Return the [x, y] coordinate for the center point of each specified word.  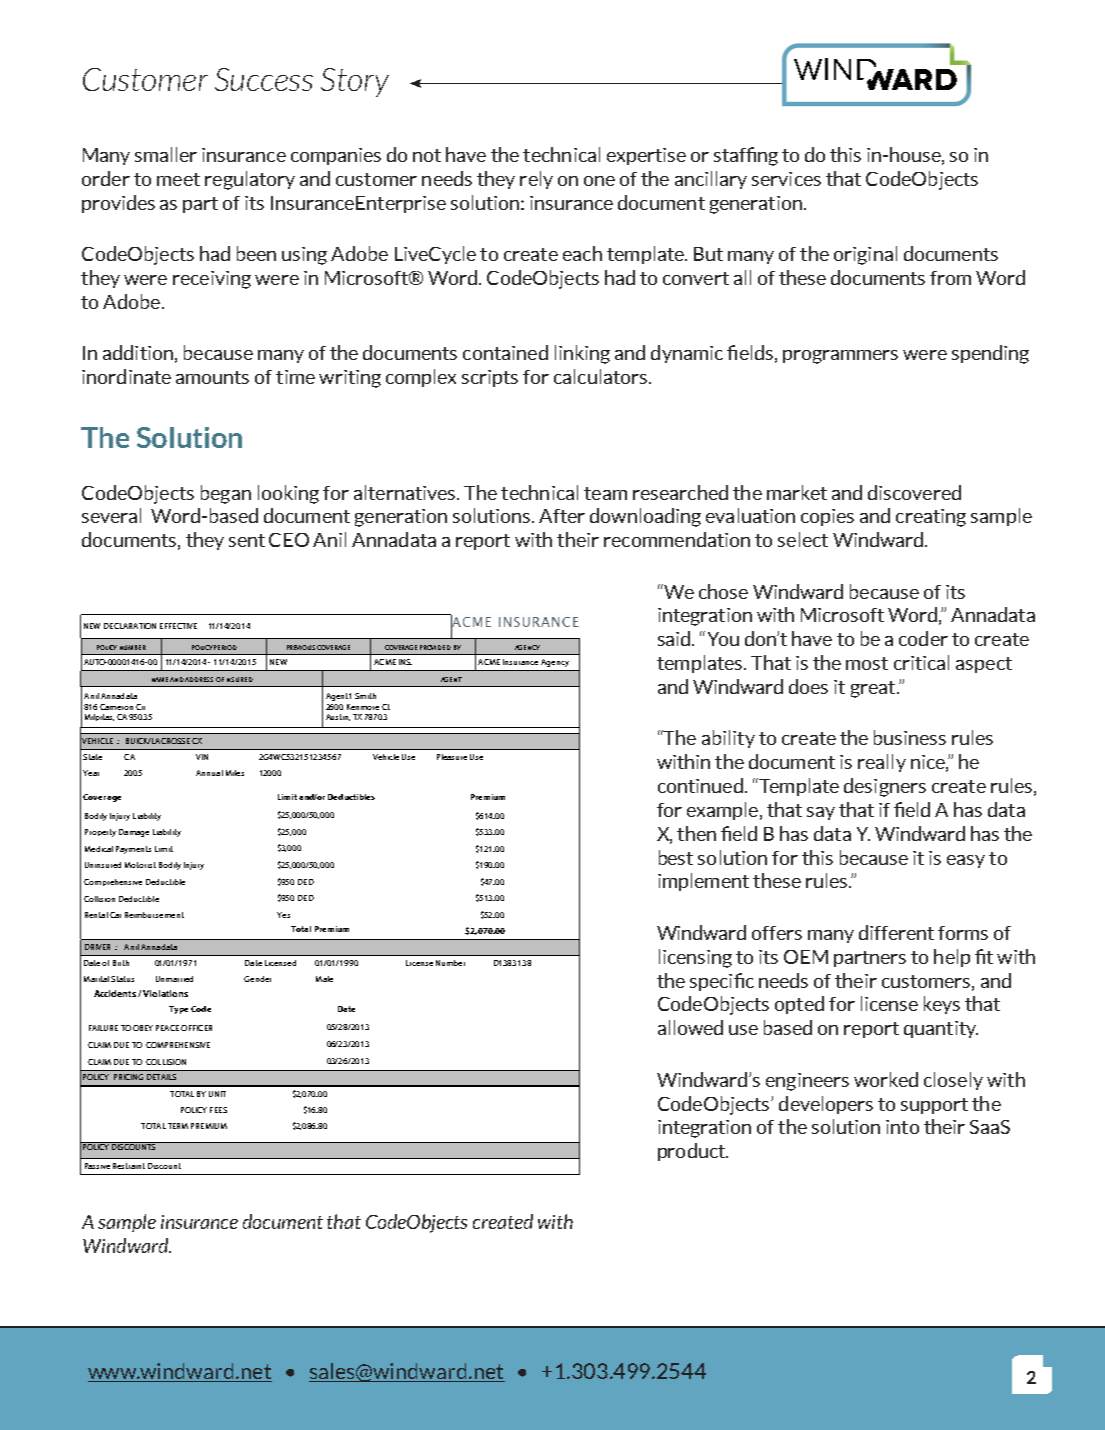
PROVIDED [435, 647]
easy [966, 861]
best [676, 857]
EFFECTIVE [178, 626]
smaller [166, 154]
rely [536, 180]
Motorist [140, 865]
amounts [212, 377]
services [786, 179]
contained [505, 352]
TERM [178, 1126]
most [867, 663]
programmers [840, 357]
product [692, 1152]
